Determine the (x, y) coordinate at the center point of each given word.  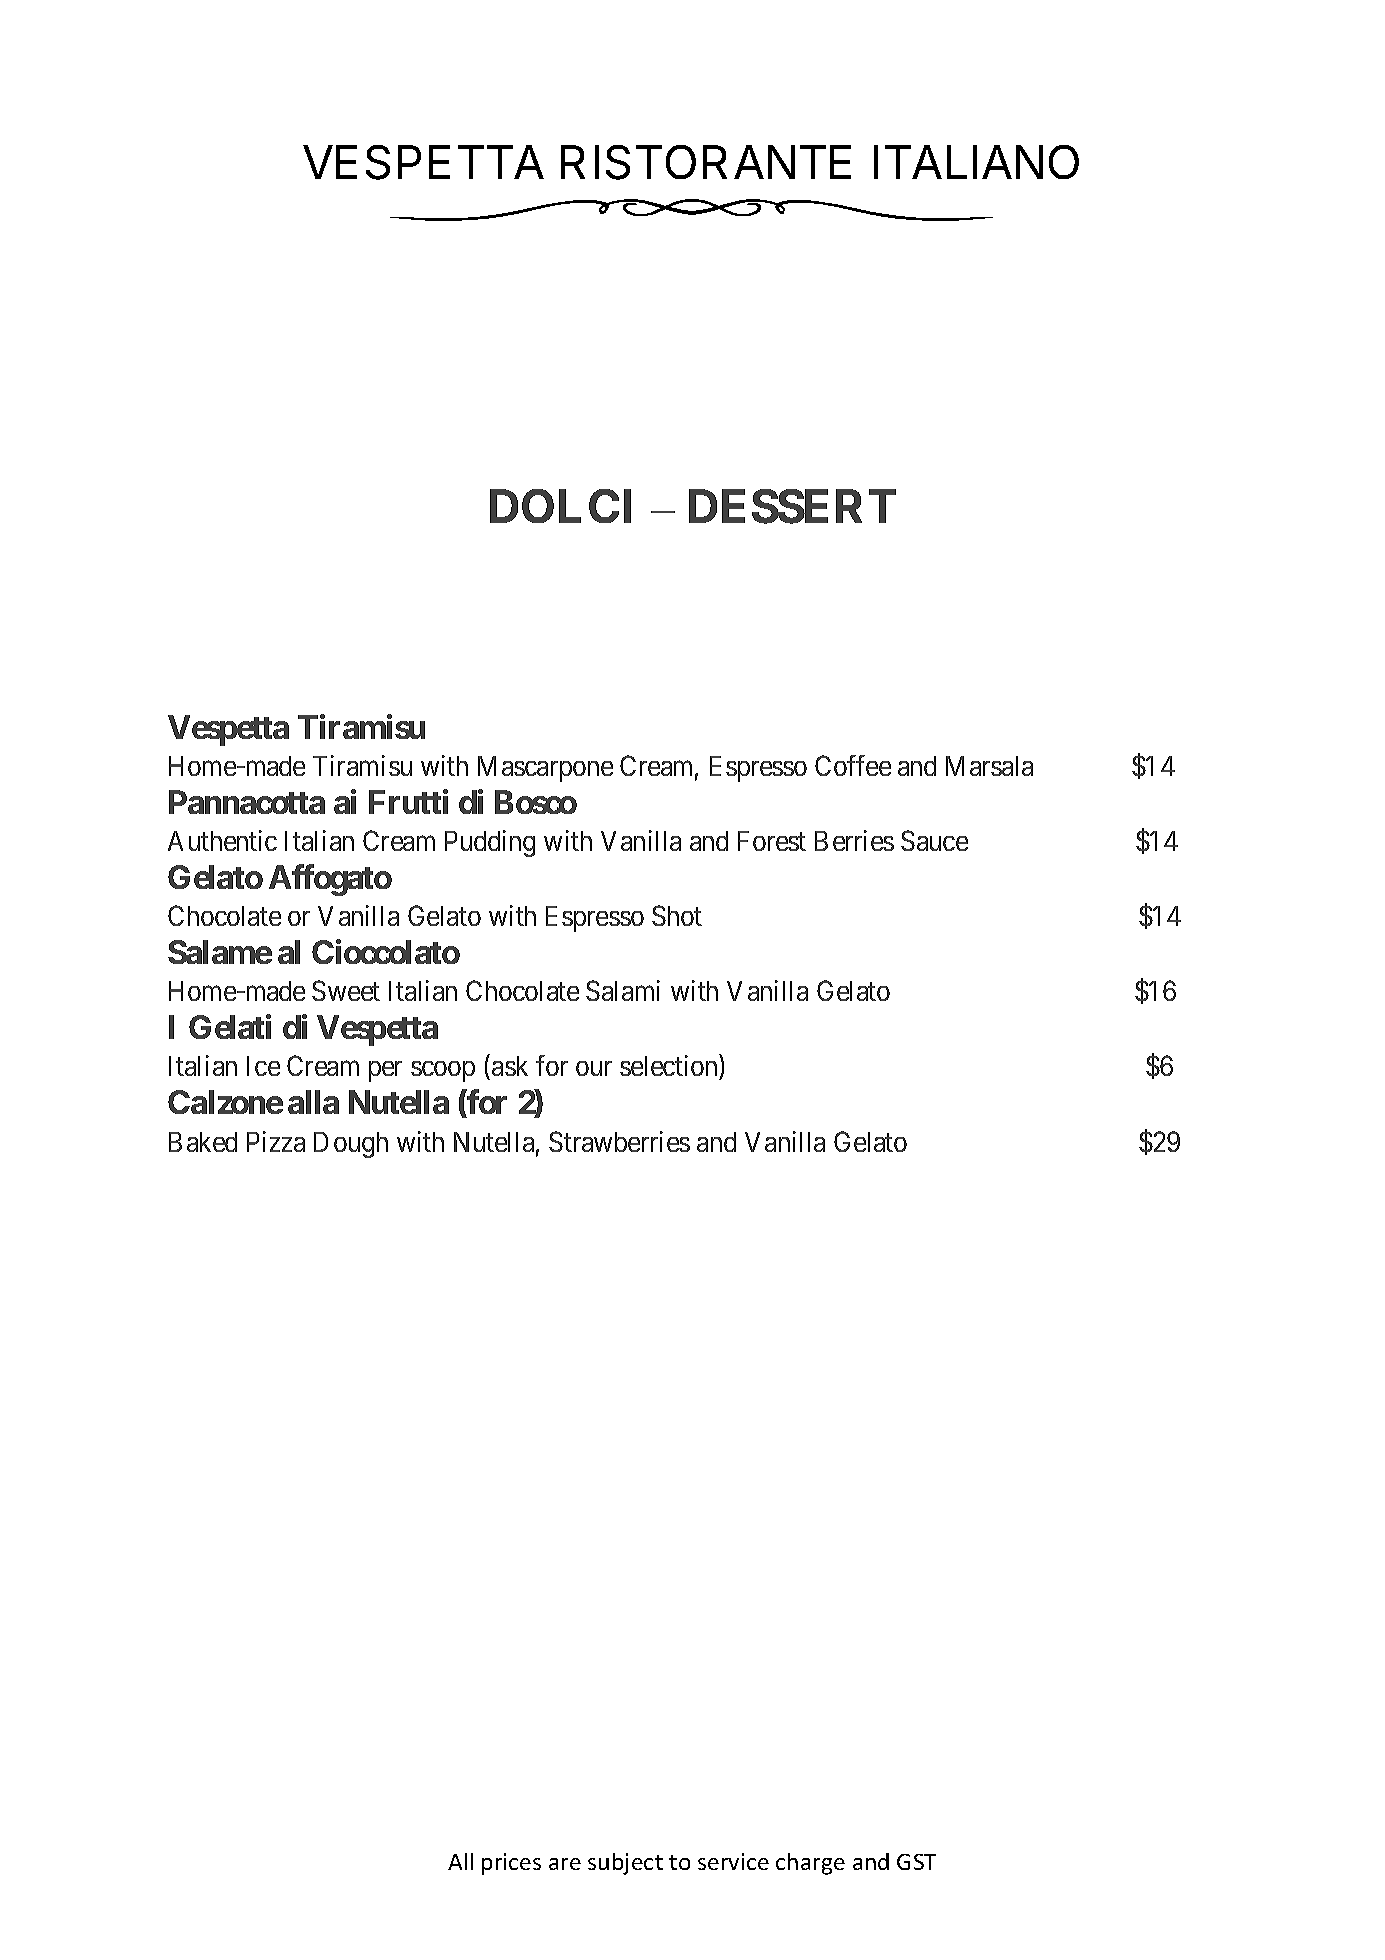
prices (511, 1864)
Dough (351, 1145)
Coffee (853, 765)
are (565, 1864)
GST (916, 1862)
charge (810, 1864)
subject (625, 1864)
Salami (623, 990)
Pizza (276, 1141)
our (594, 1069)
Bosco (536, 802)
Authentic (222, 840)
